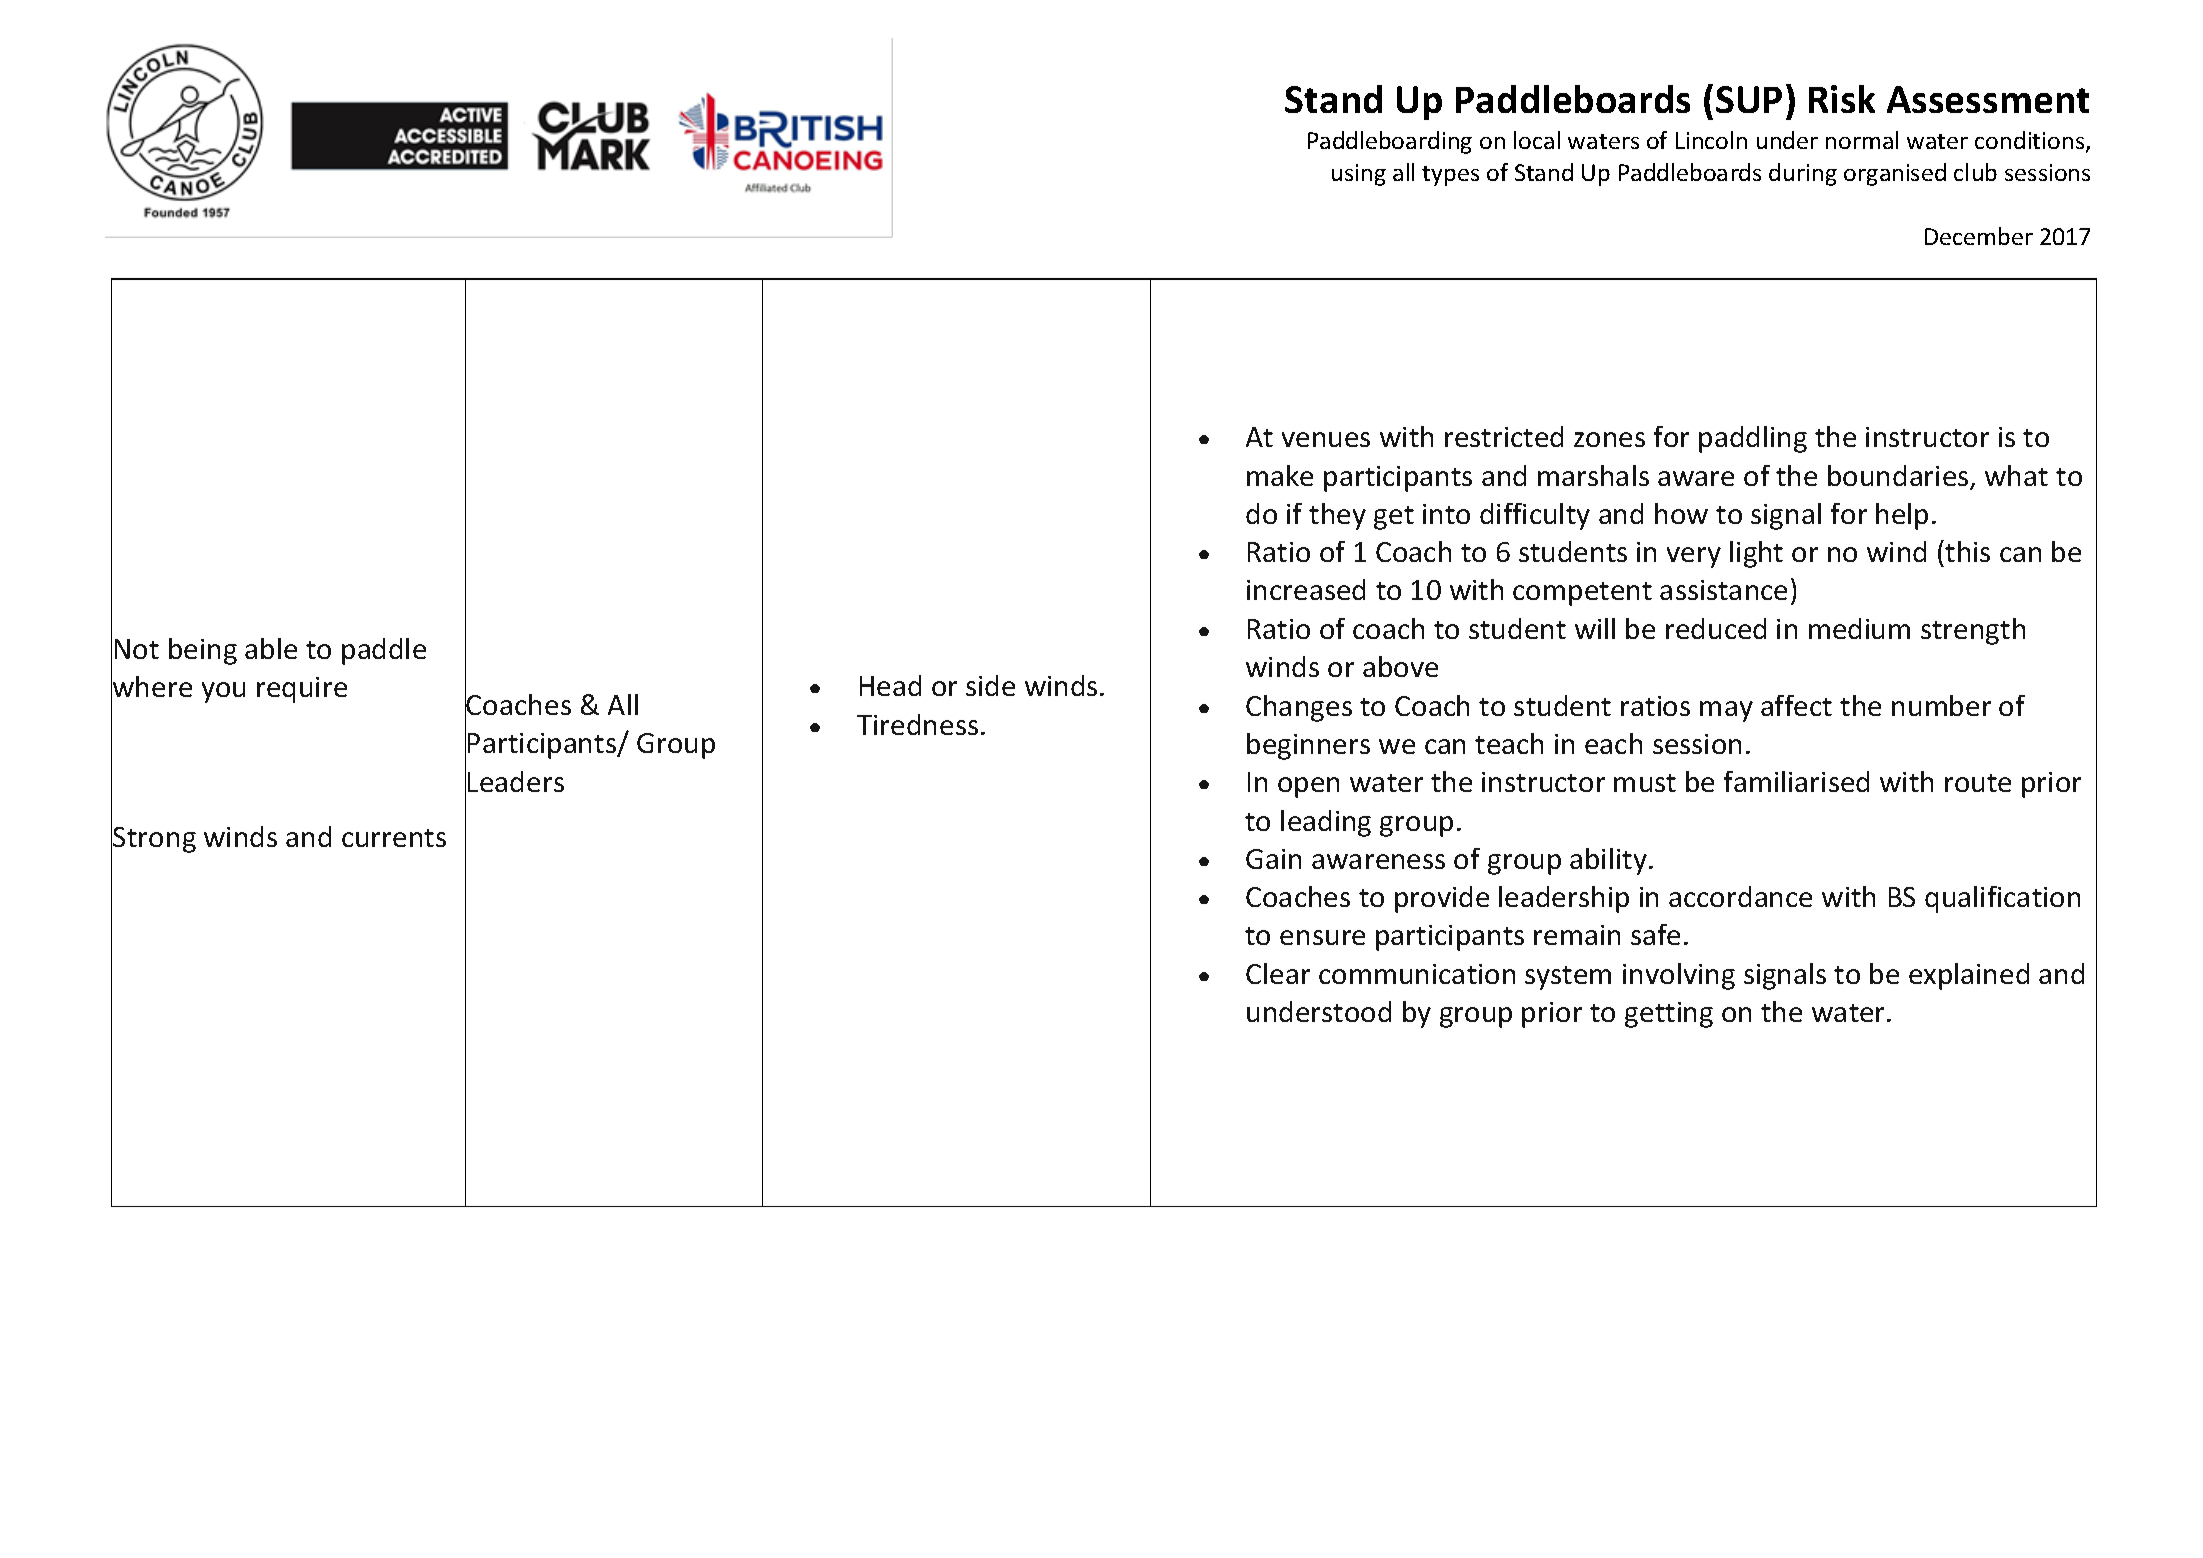 This document has height=1558, width=2203. I want to click on able, so click(271, 648).
